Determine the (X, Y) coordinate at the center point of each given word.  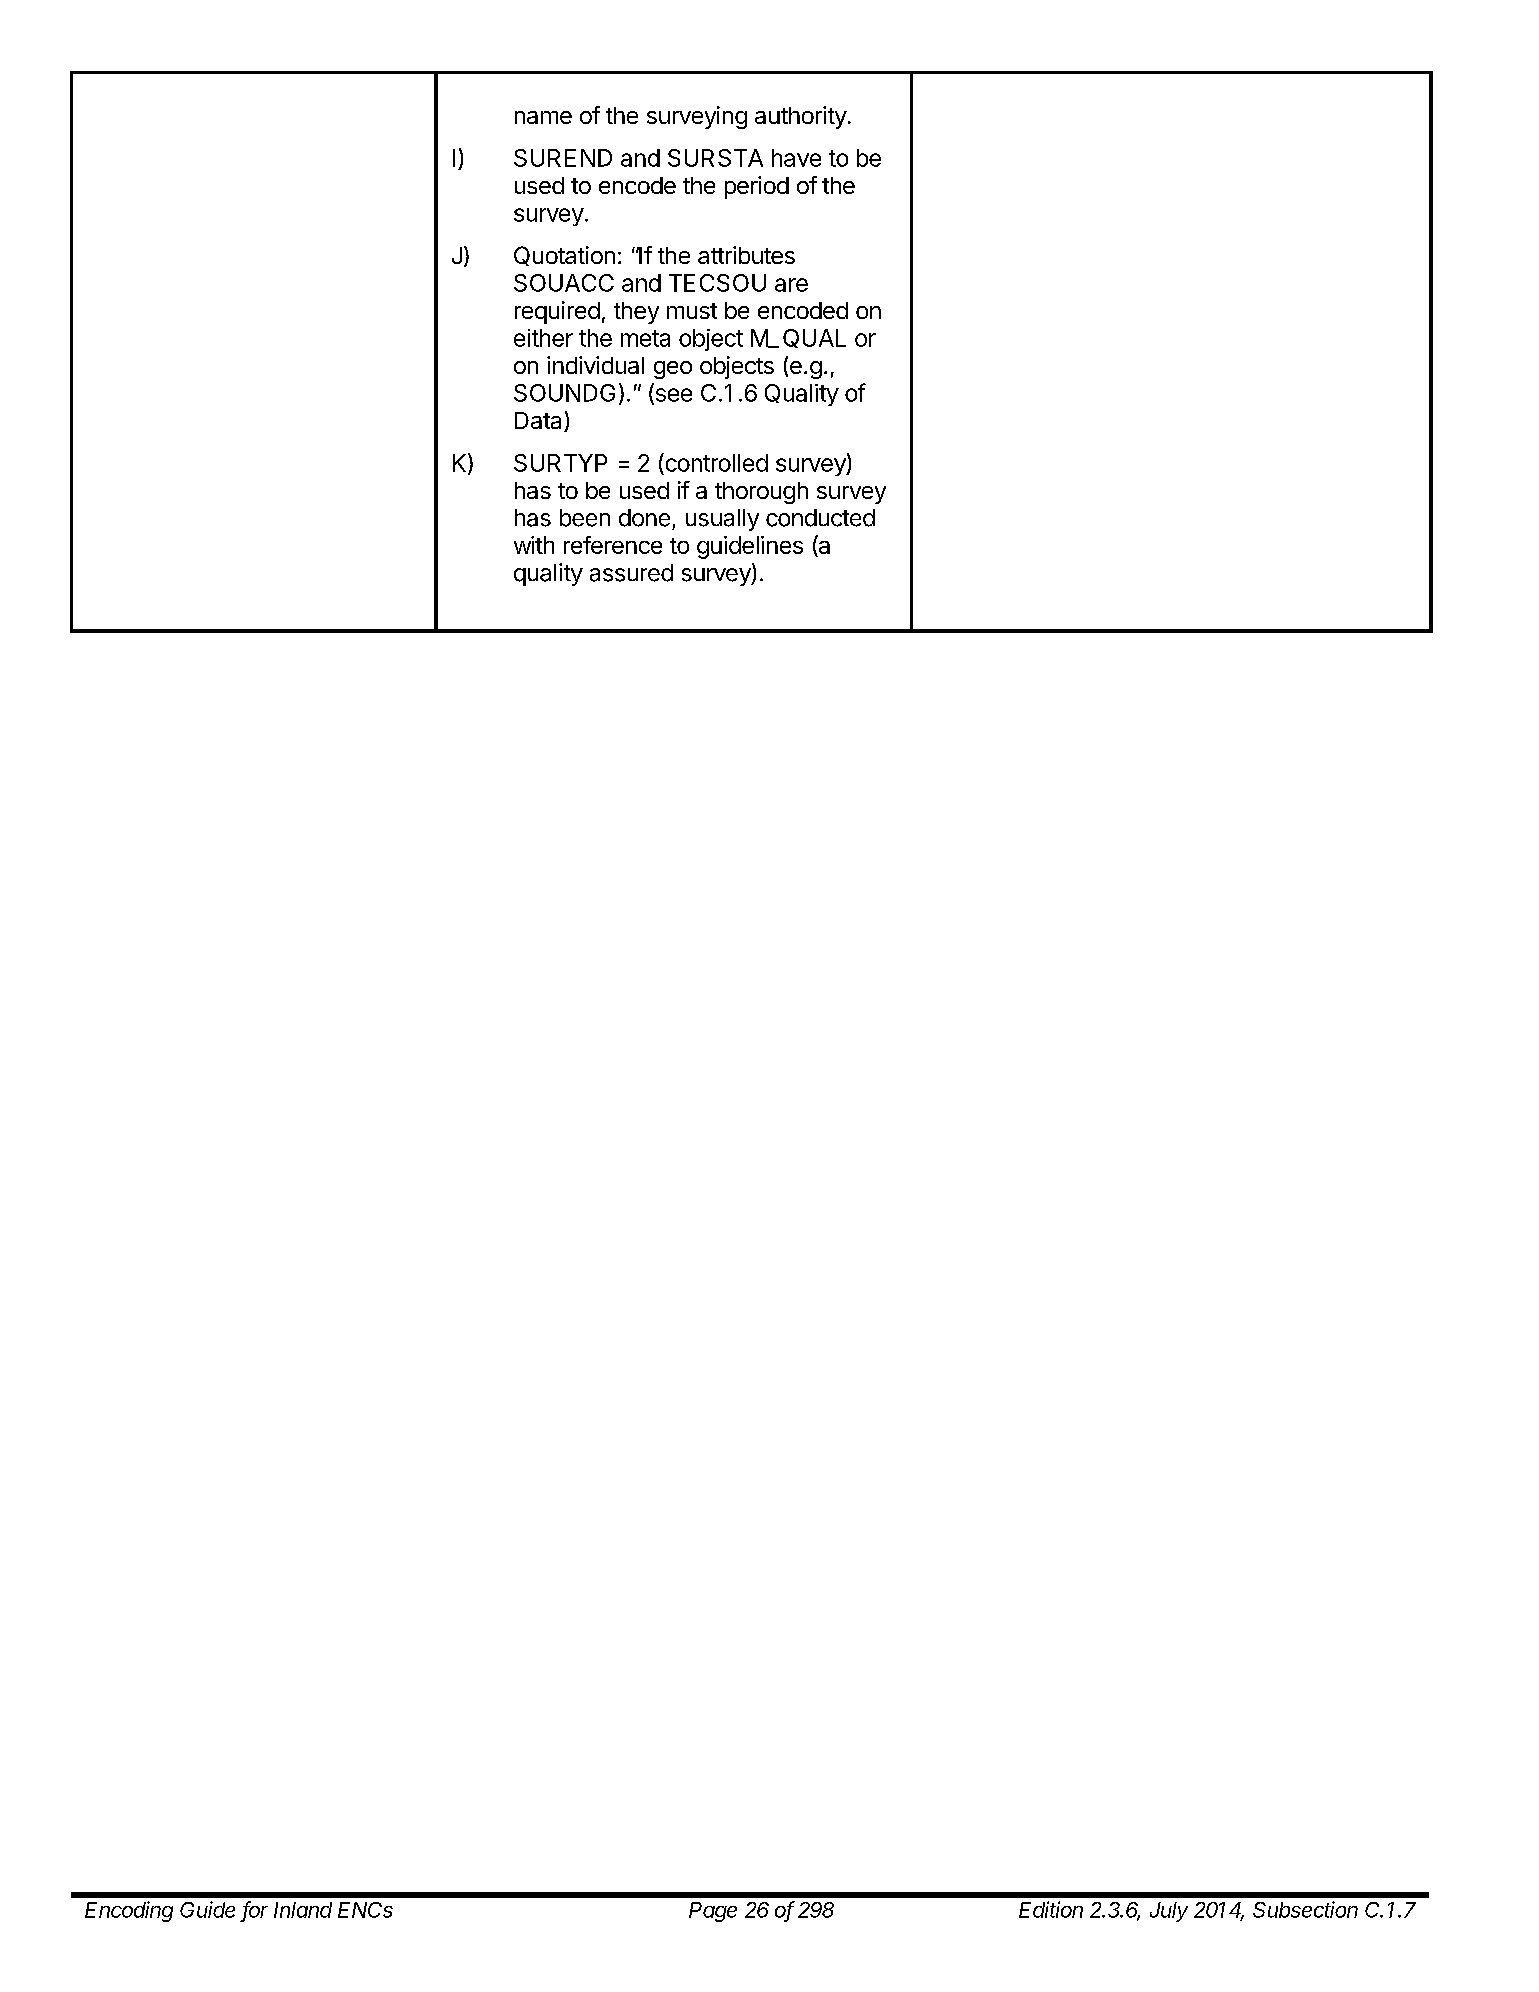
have (796, 158)
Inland (303, 1910)
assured (631, 573)
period (757, 187)
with (534, 545)
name (543, 117)
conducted (820, 518)
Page (713, 1912)
